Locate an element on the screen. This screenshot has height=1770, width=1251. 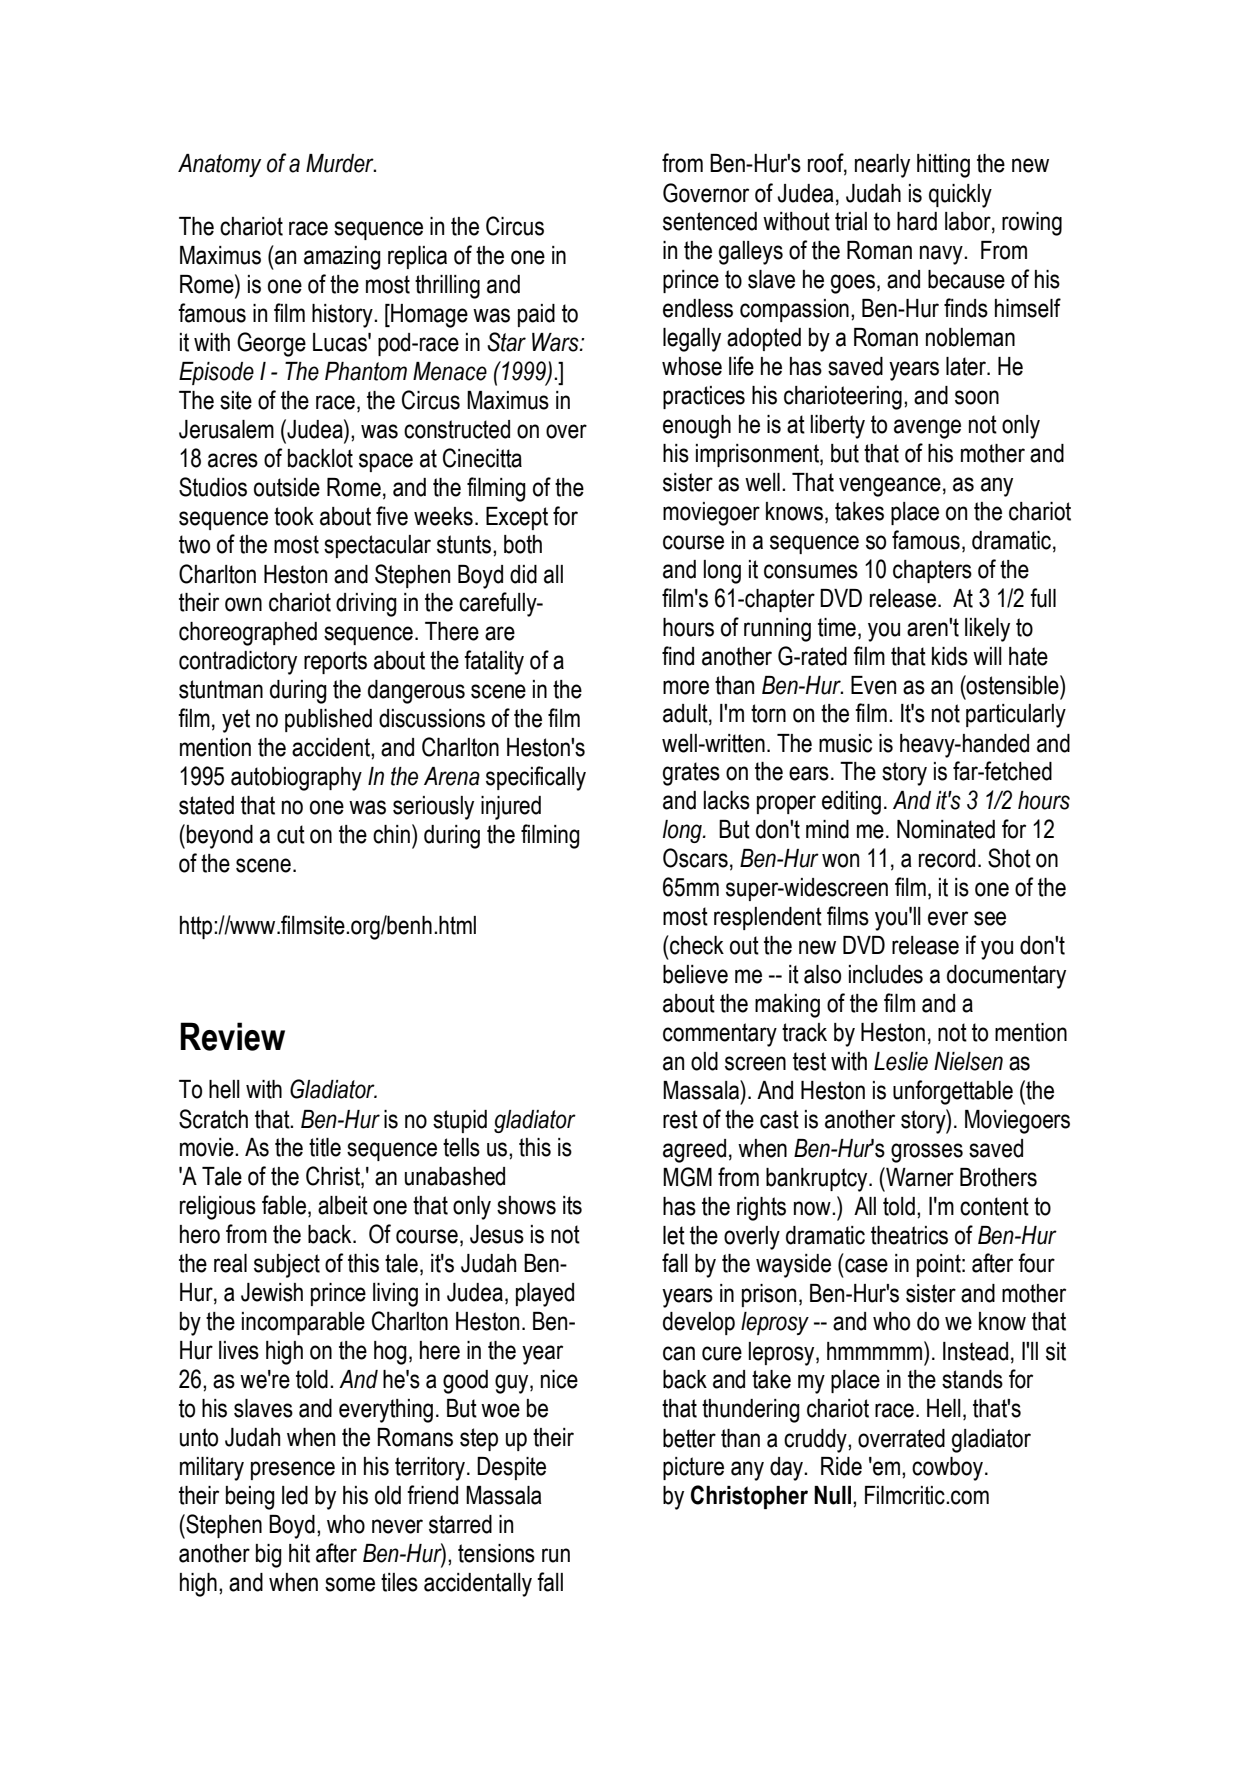
took is located at coordinates (294, 516).
